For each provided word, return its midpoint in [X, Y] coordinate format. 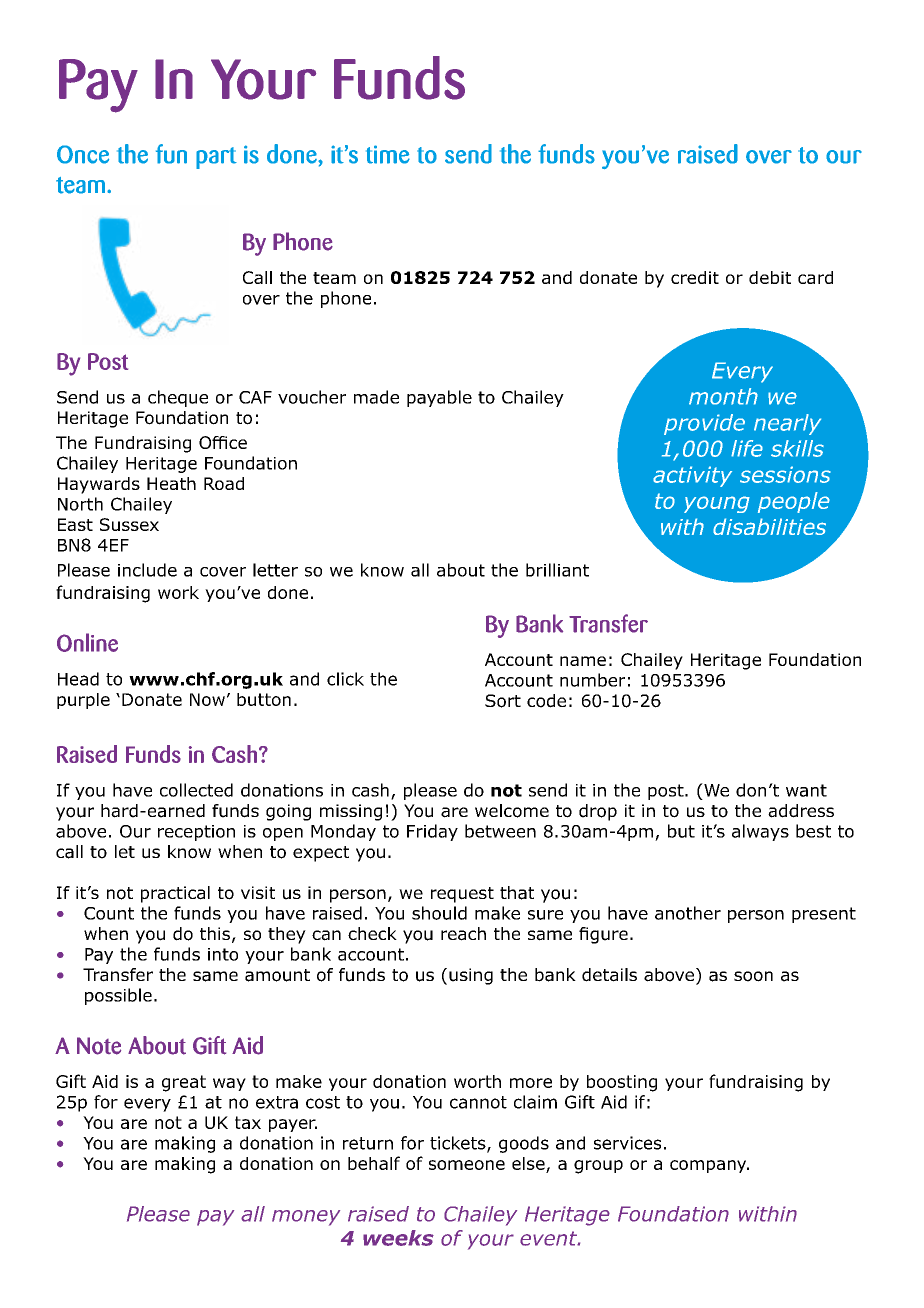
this [215, 933]
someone [467, 1165]
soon [753, 976]
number [592, 680]
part [216, 158]
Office [223, 442]
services [627, 1143]
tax [248, 1122]
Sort [503, 701]
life [747, 448]
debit [770, 277]
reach [463, 934]
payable [439, 398]
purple [83, 701]
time [388, 154]
